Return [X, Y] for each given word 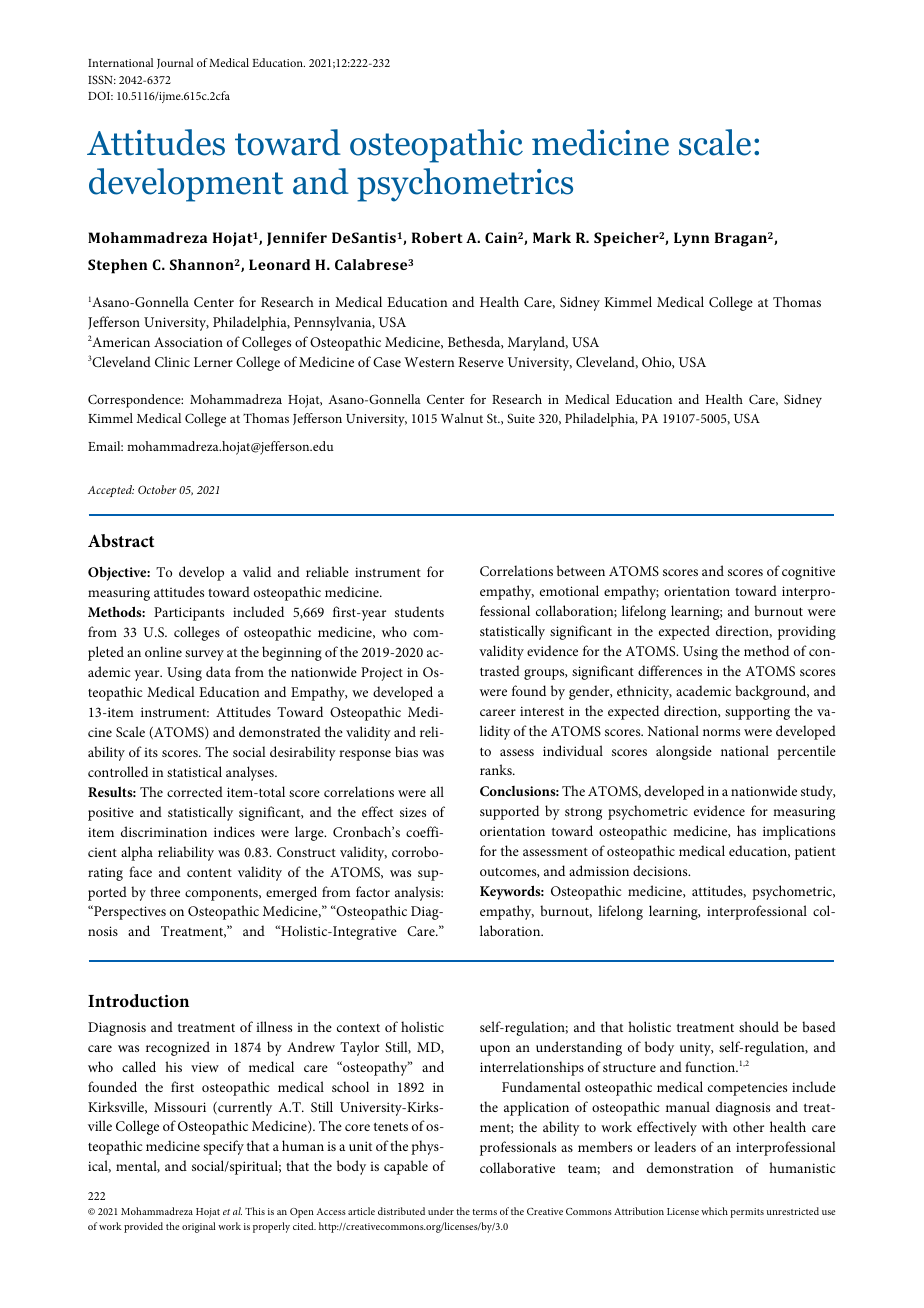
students [419, 611]
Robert [437, 237]
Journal [175, 63]
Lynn [692, 239]
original [199, 1227]
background [772, 692]
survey [204, 655]
